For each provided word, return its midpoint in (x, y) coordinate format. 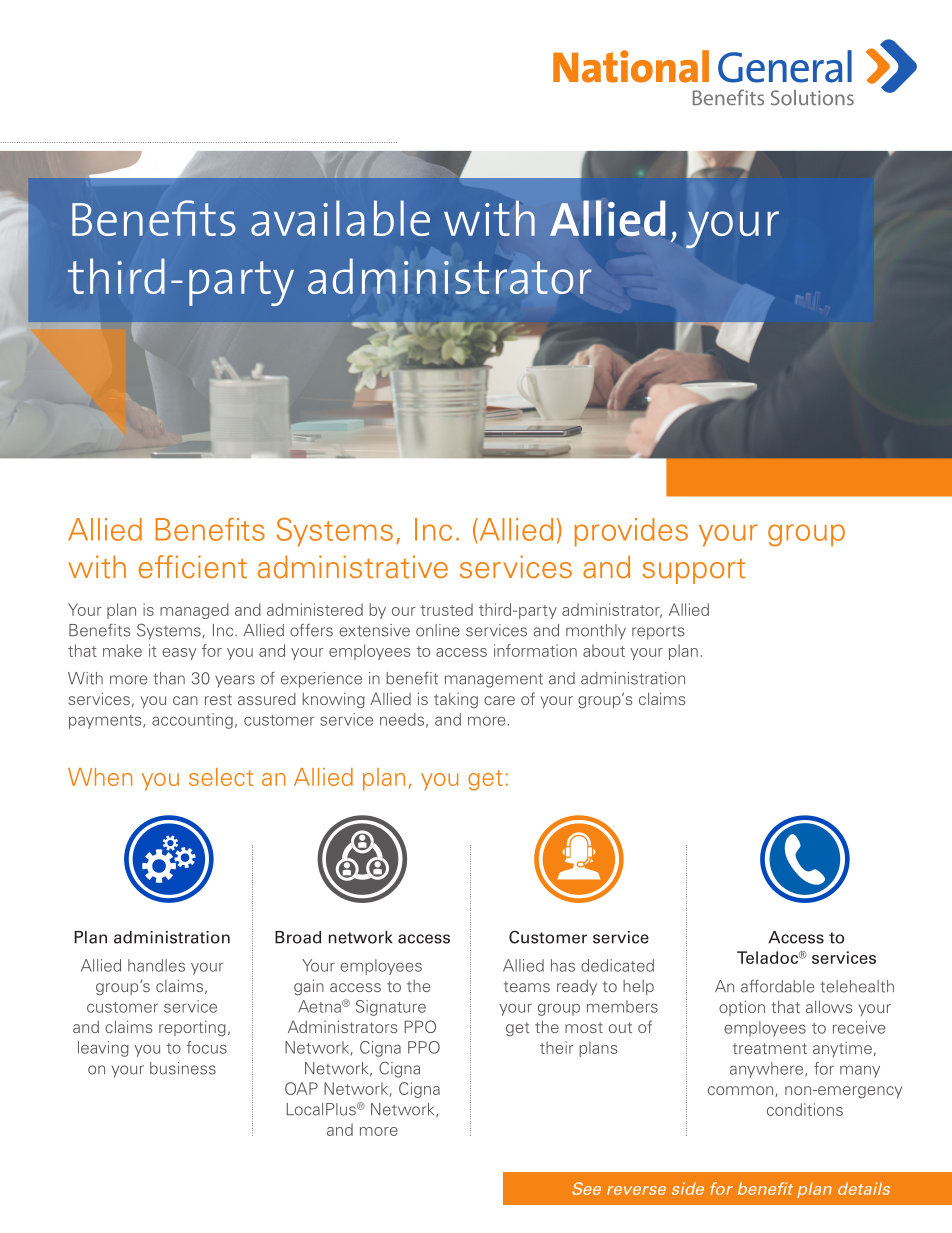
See (586, 1188)
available (340, 218)
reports (658, 633)
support (694, 571)
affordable (777, 986)
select (221, 777)
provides (631, 532)
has (563, 965)
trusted (446, 609)
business (183, 1068)
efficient (192, 567)
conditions (805, 1109)
